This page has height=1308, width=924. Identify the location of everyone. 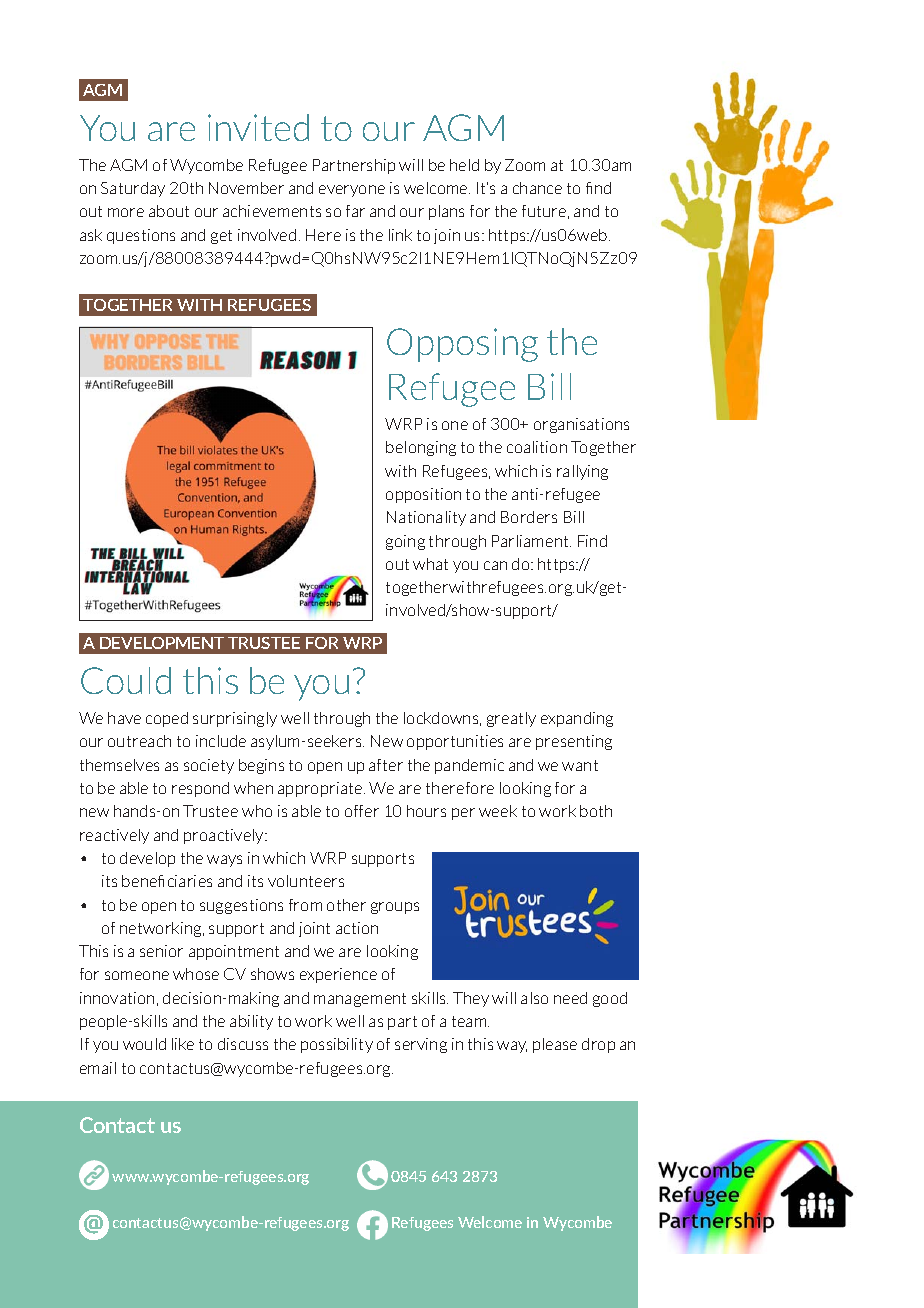
(352, 191).
